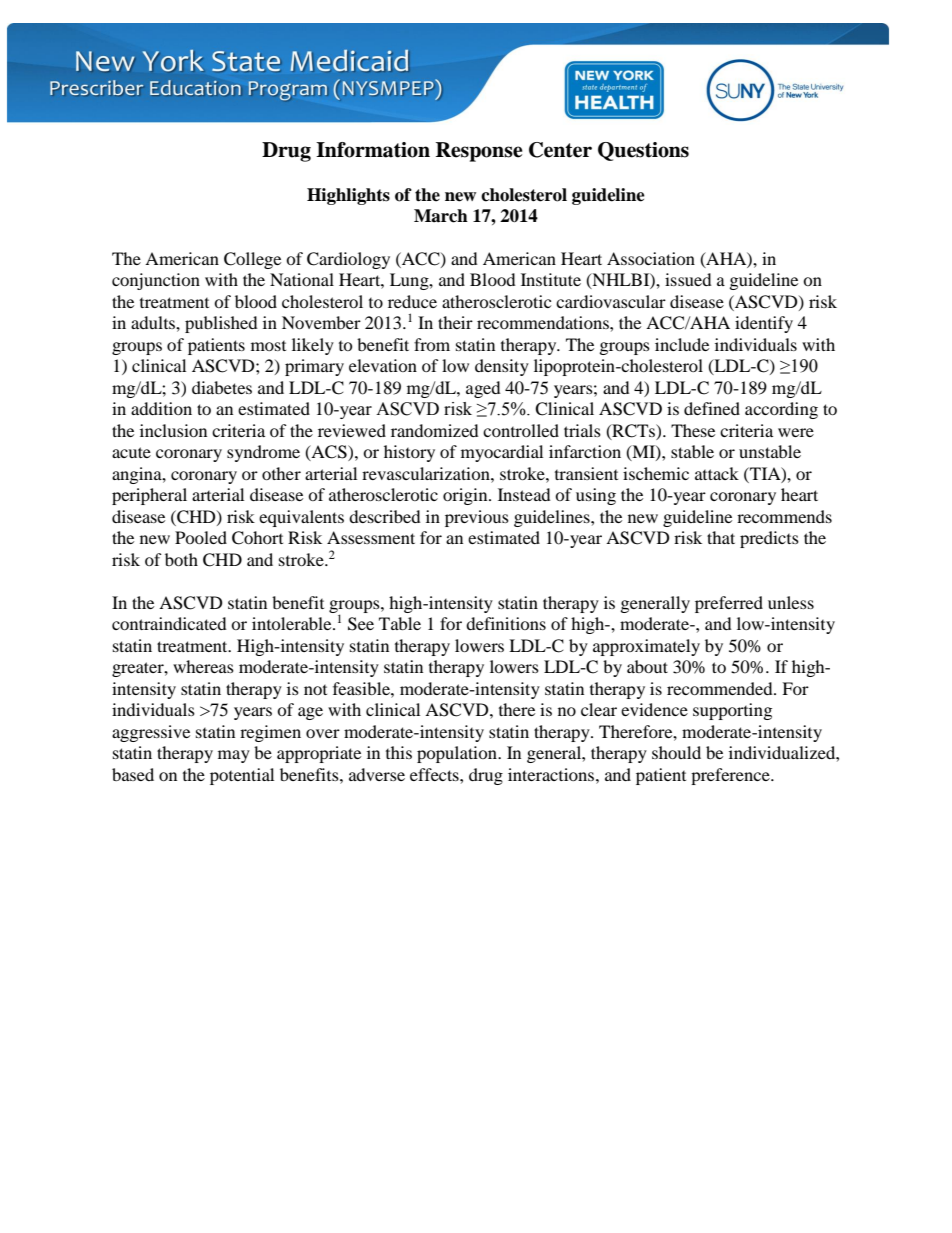  Describe the element at coordinates (477, 518) in the screenshot. I see `previous` at that location.
